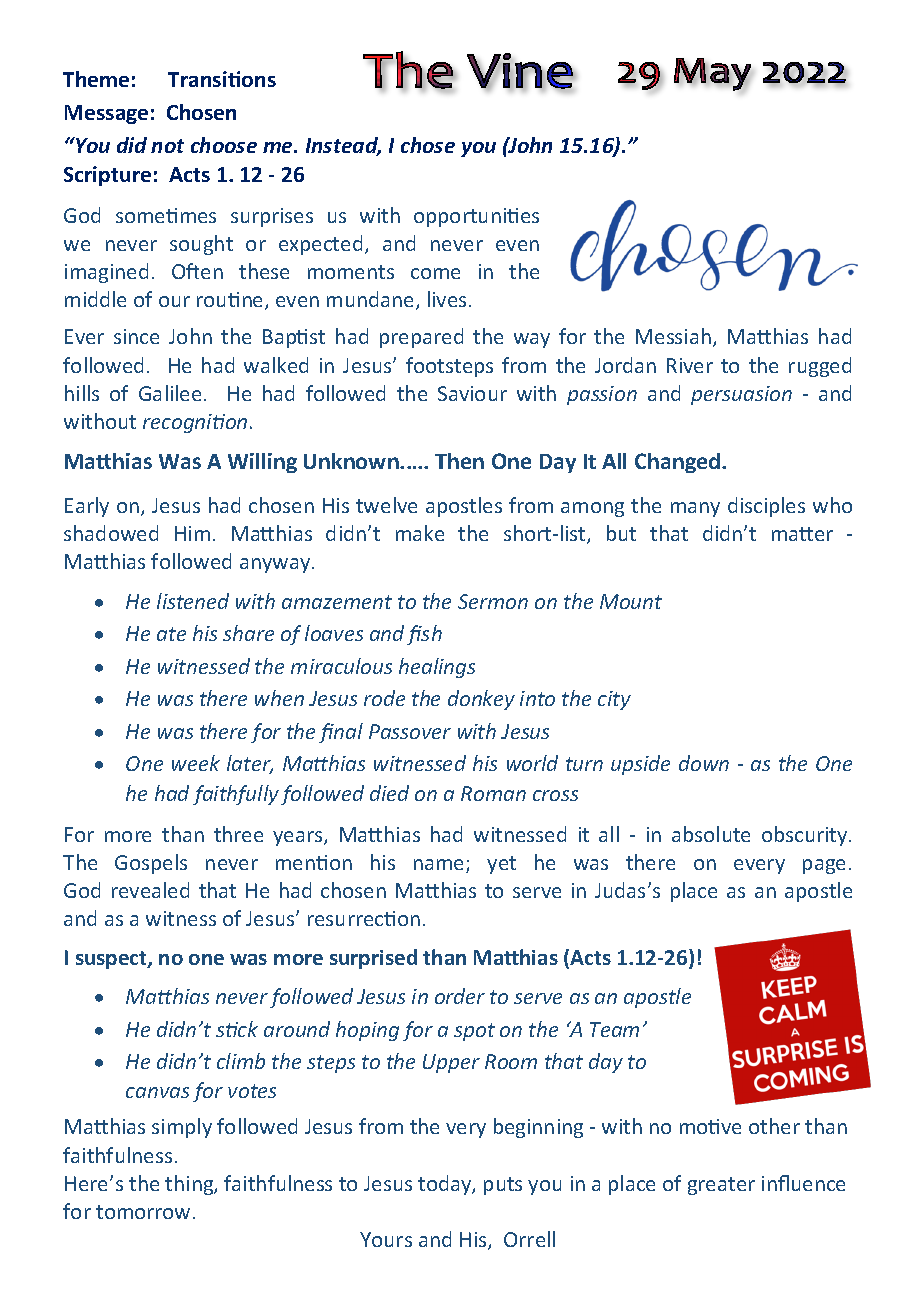  Describe the element at coordinates (167, 146) in the document. I see `not` at that location.
